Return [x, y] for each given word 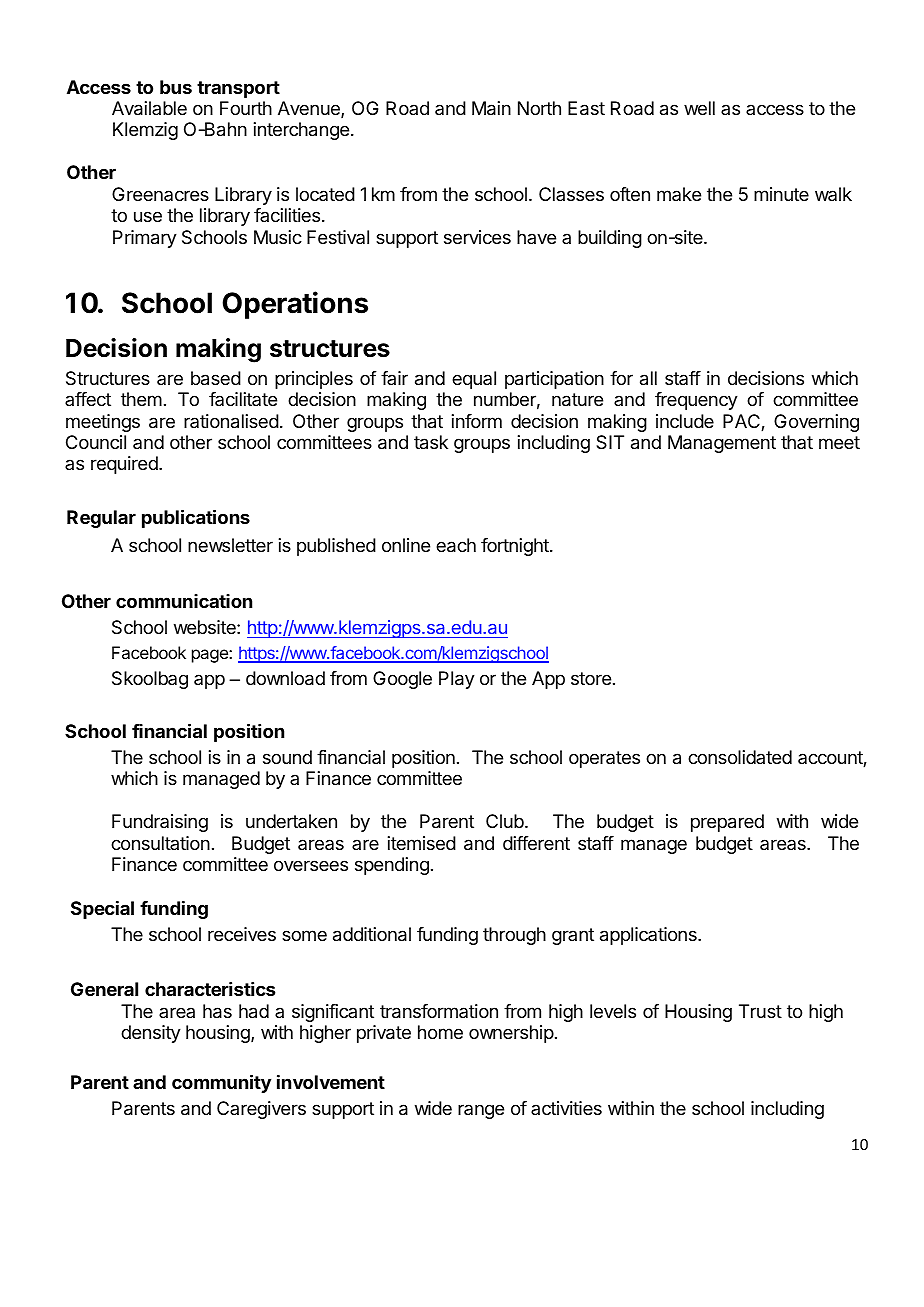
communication [184, 601]
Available [149, 108]
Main [491, 108]
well [699, 108]
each [456, 545]
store [591, 678]
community [221, 1083]
